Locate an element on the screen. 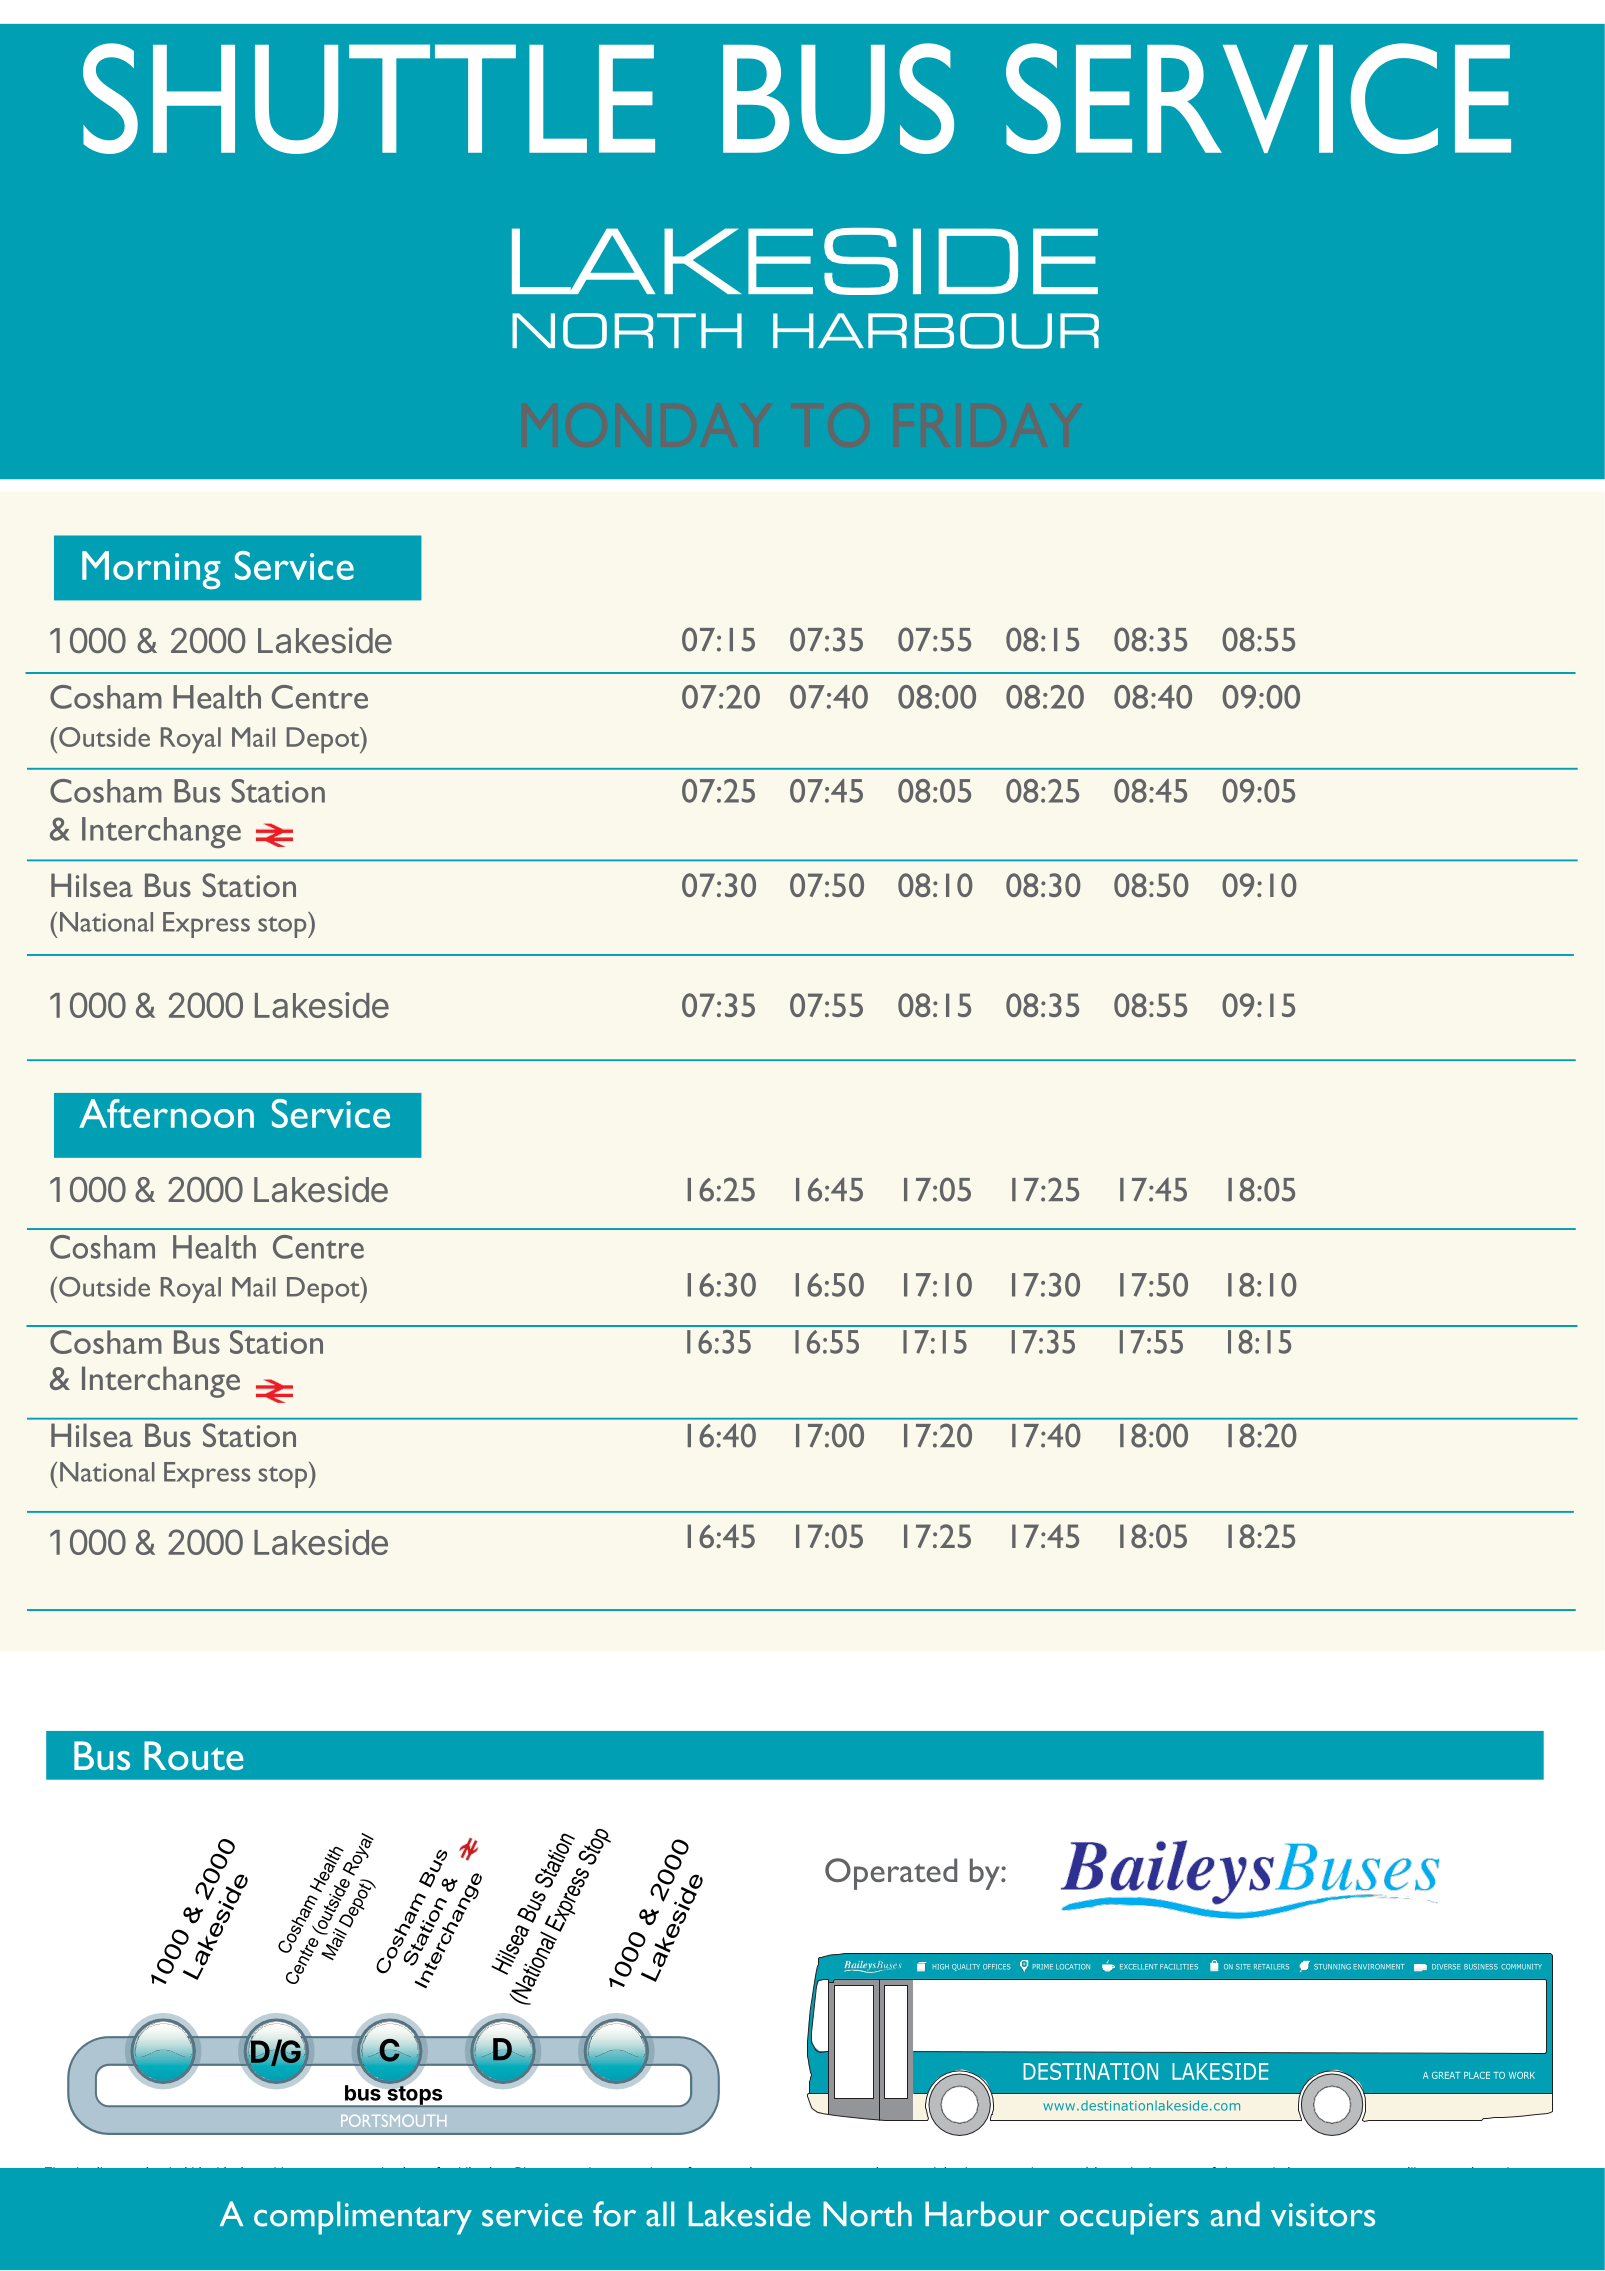 The height and width of the screenshot is (2271, 1605). SHUTTLE is located at coordinates (369, 98).
